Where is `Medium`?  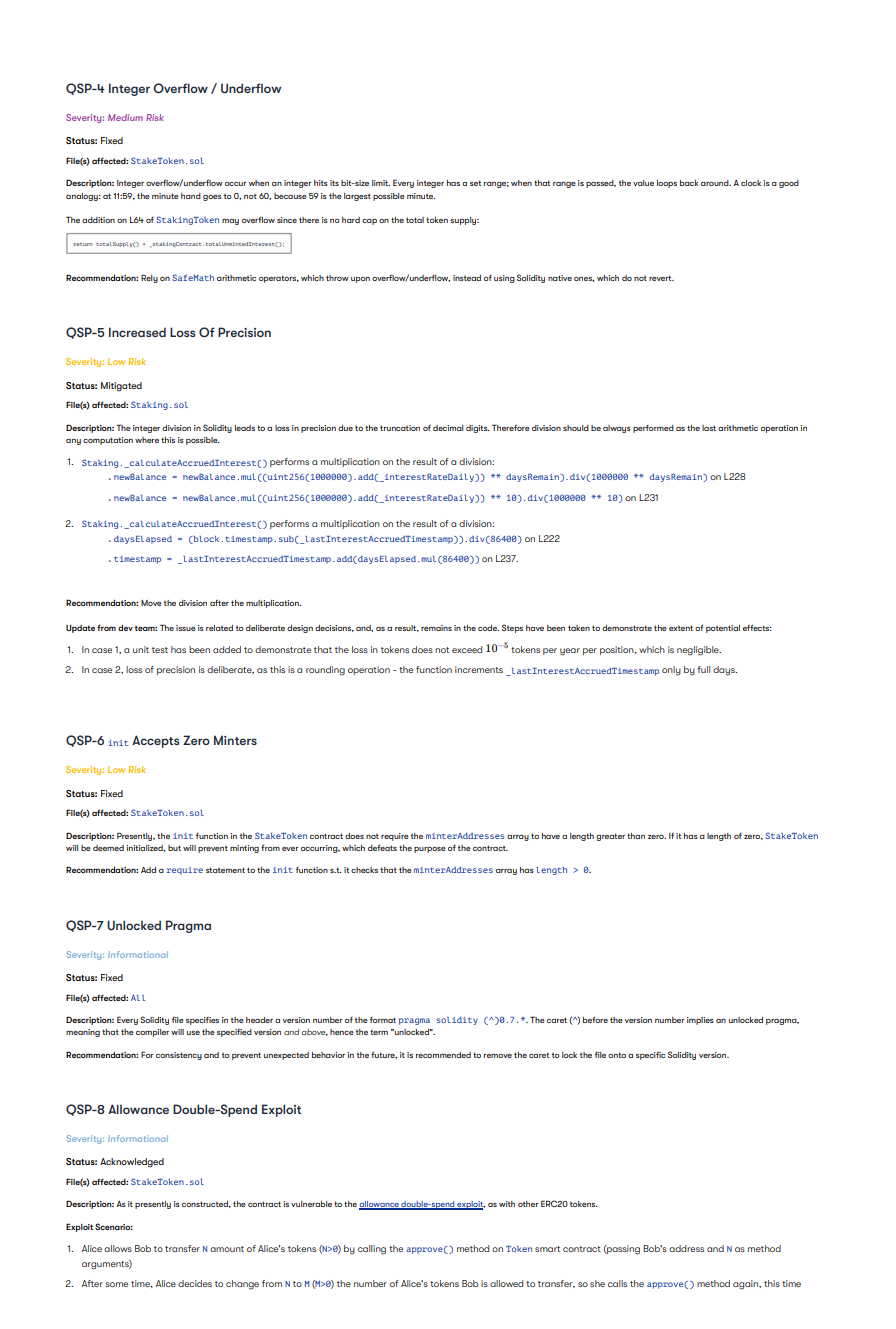 Medium is located at coordinates (125, 117).
